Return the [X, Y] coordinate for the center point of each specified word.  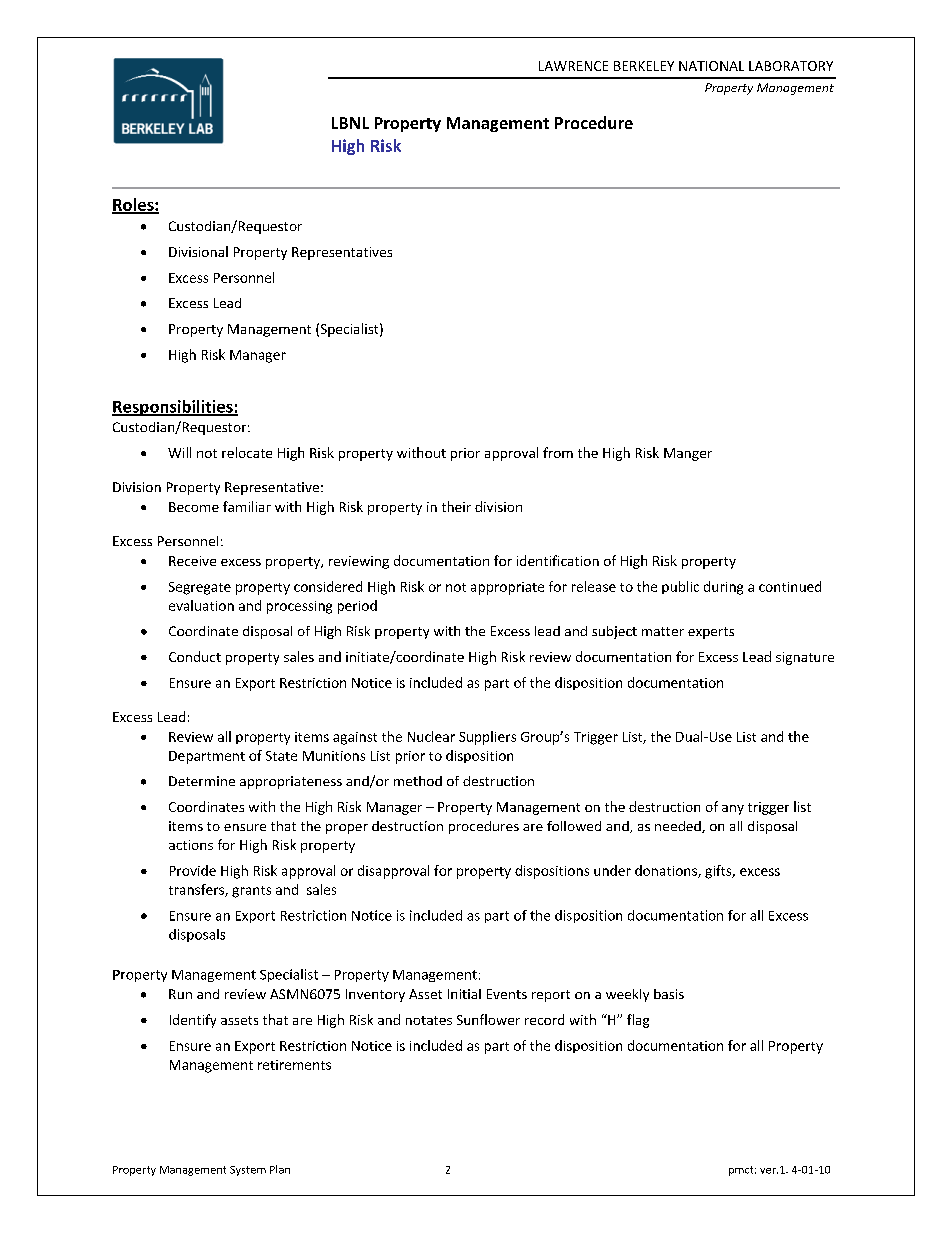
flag [638, 1021]
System [248, 1171]
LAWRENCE [573, 66]
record [544, 1019]
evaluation [201, 605]
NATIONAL [711, 66]
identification [558, 560]
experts [711, 633]
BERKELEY [644, 66]
